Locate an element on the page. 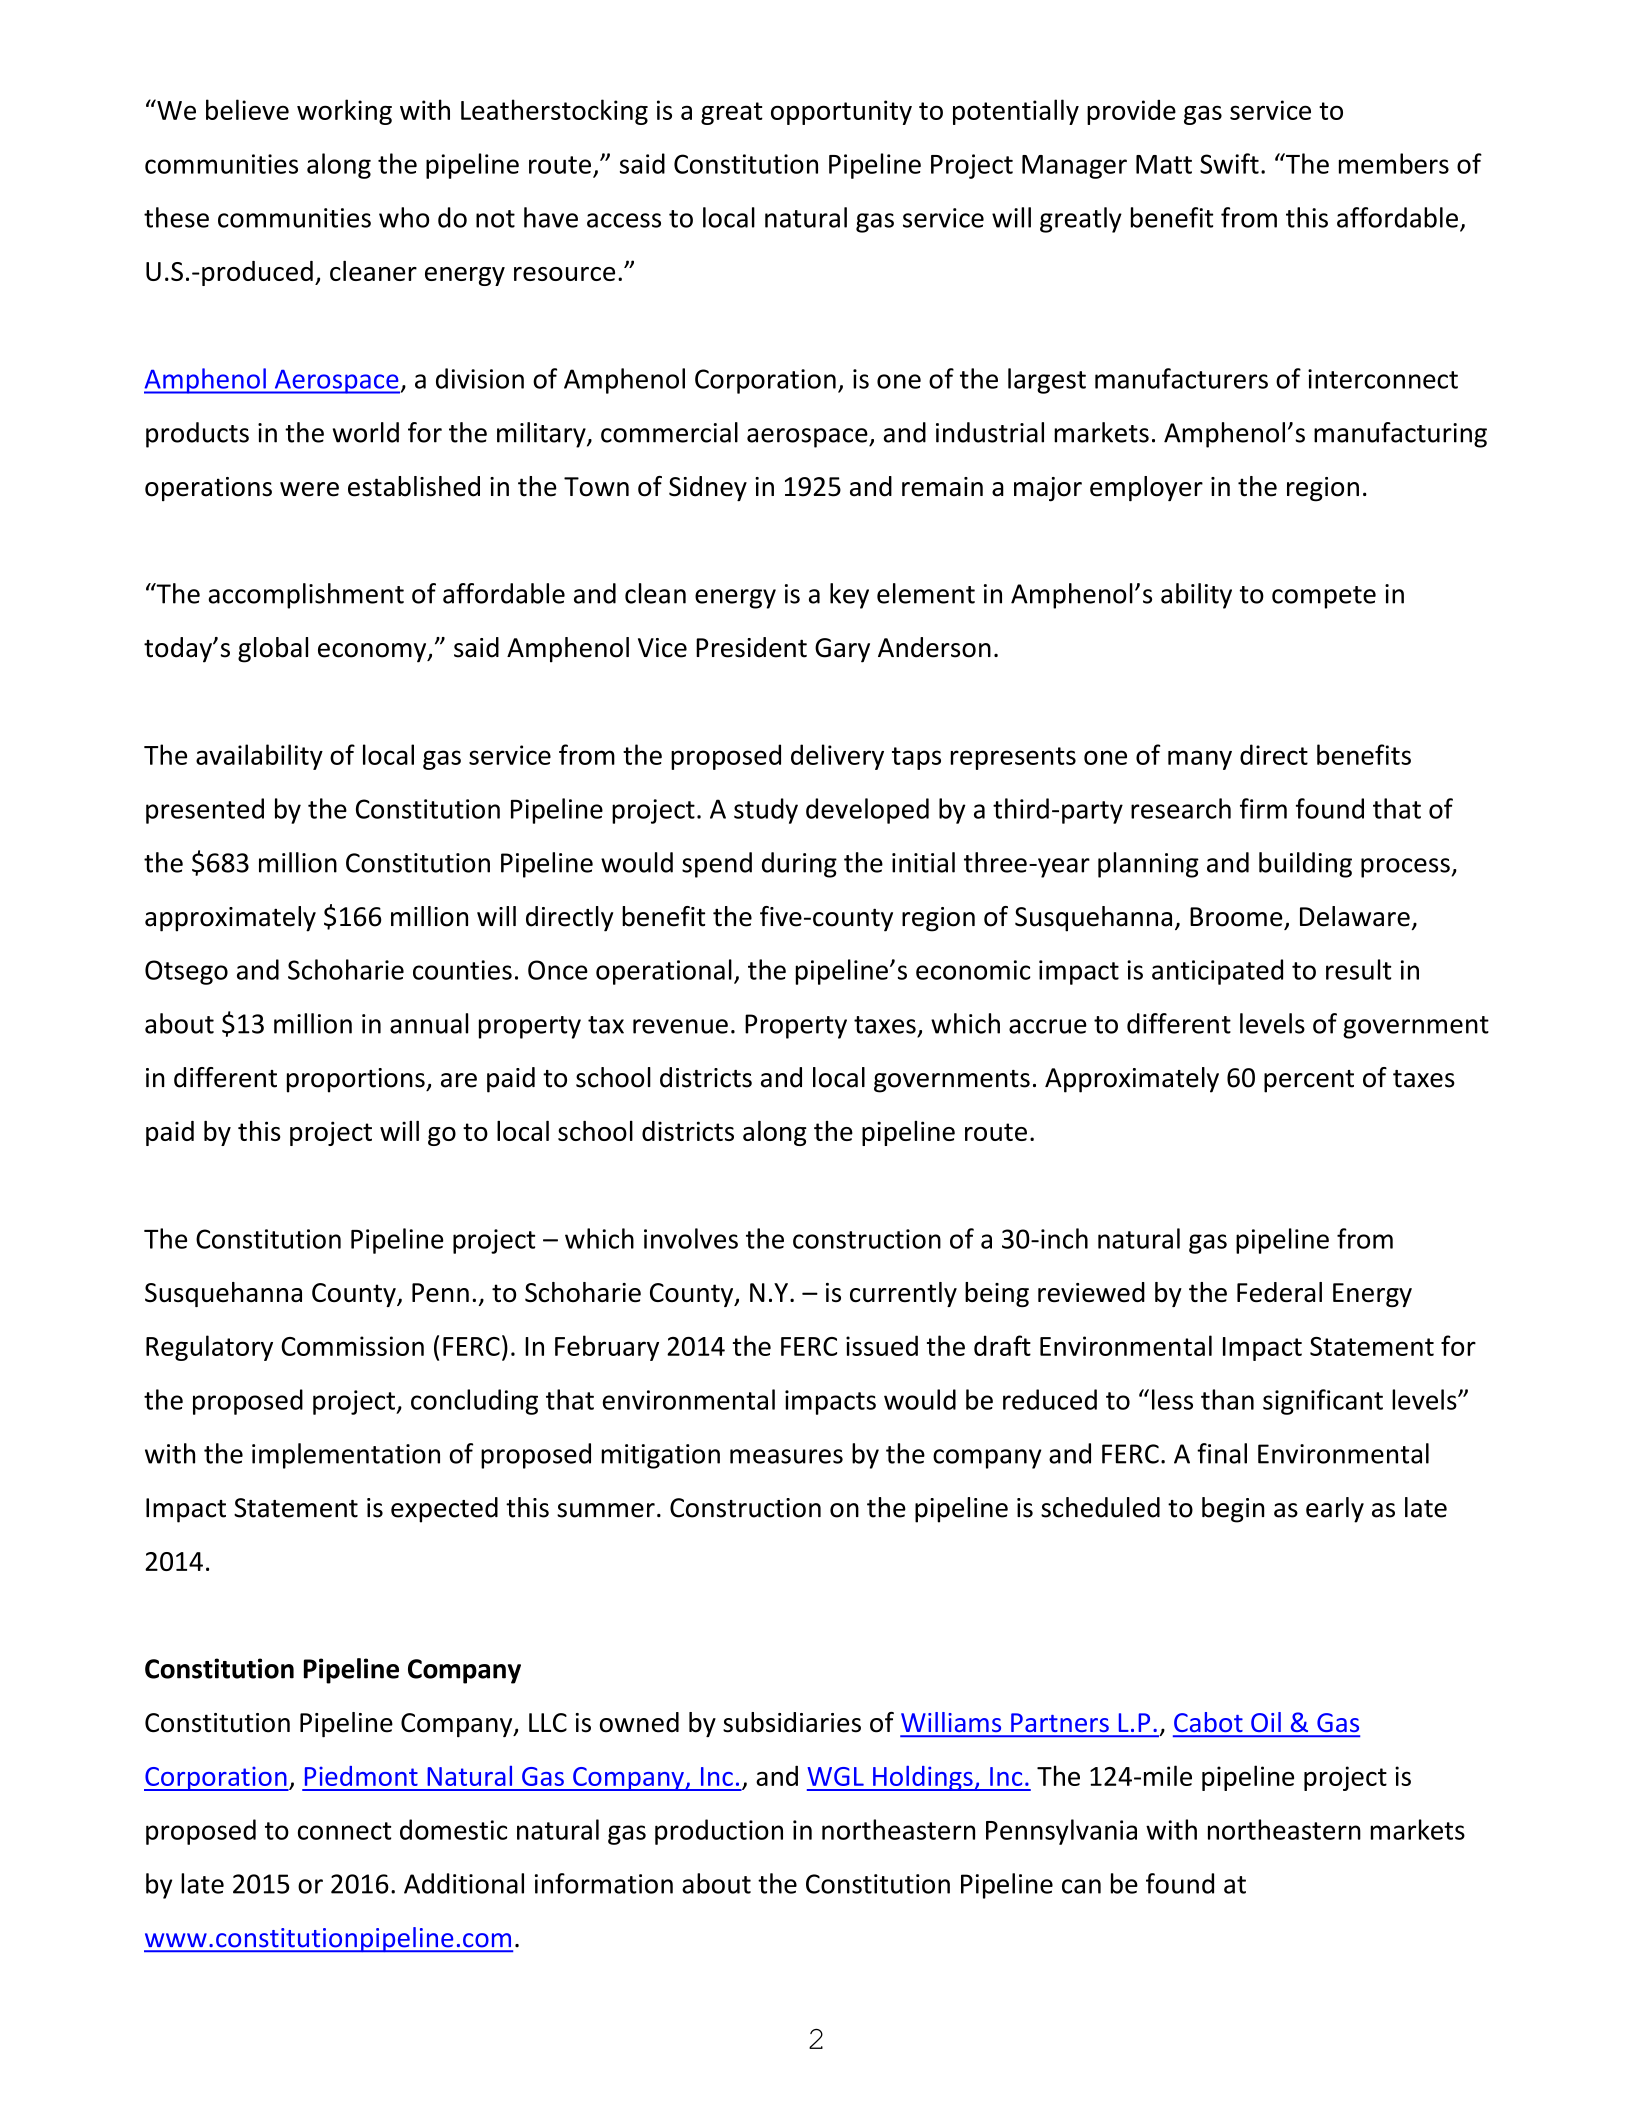  anticipated is located at coordinates (1217, 972).
